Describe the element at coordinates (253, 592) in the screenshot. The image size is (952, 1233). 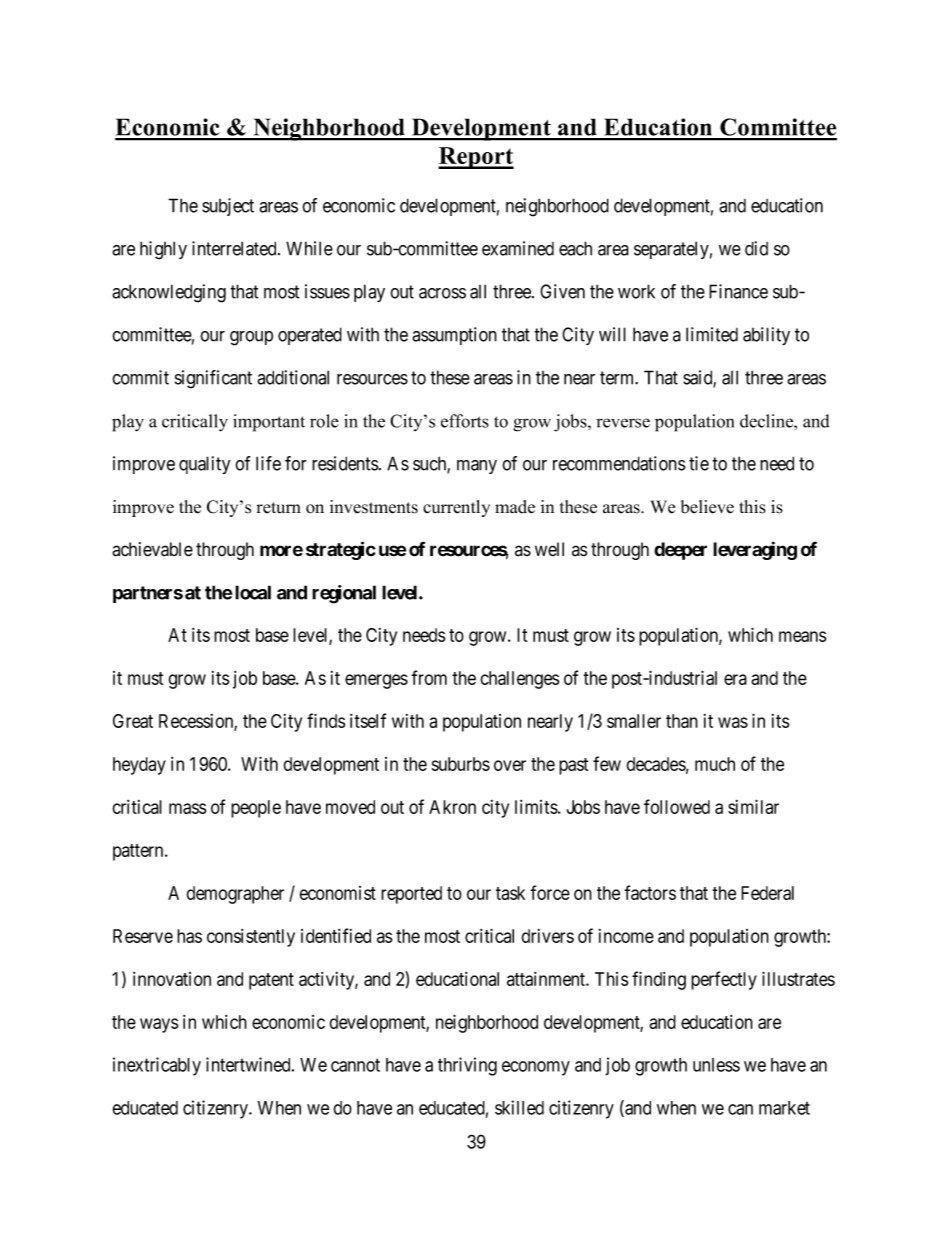
I see `local` at that location.
